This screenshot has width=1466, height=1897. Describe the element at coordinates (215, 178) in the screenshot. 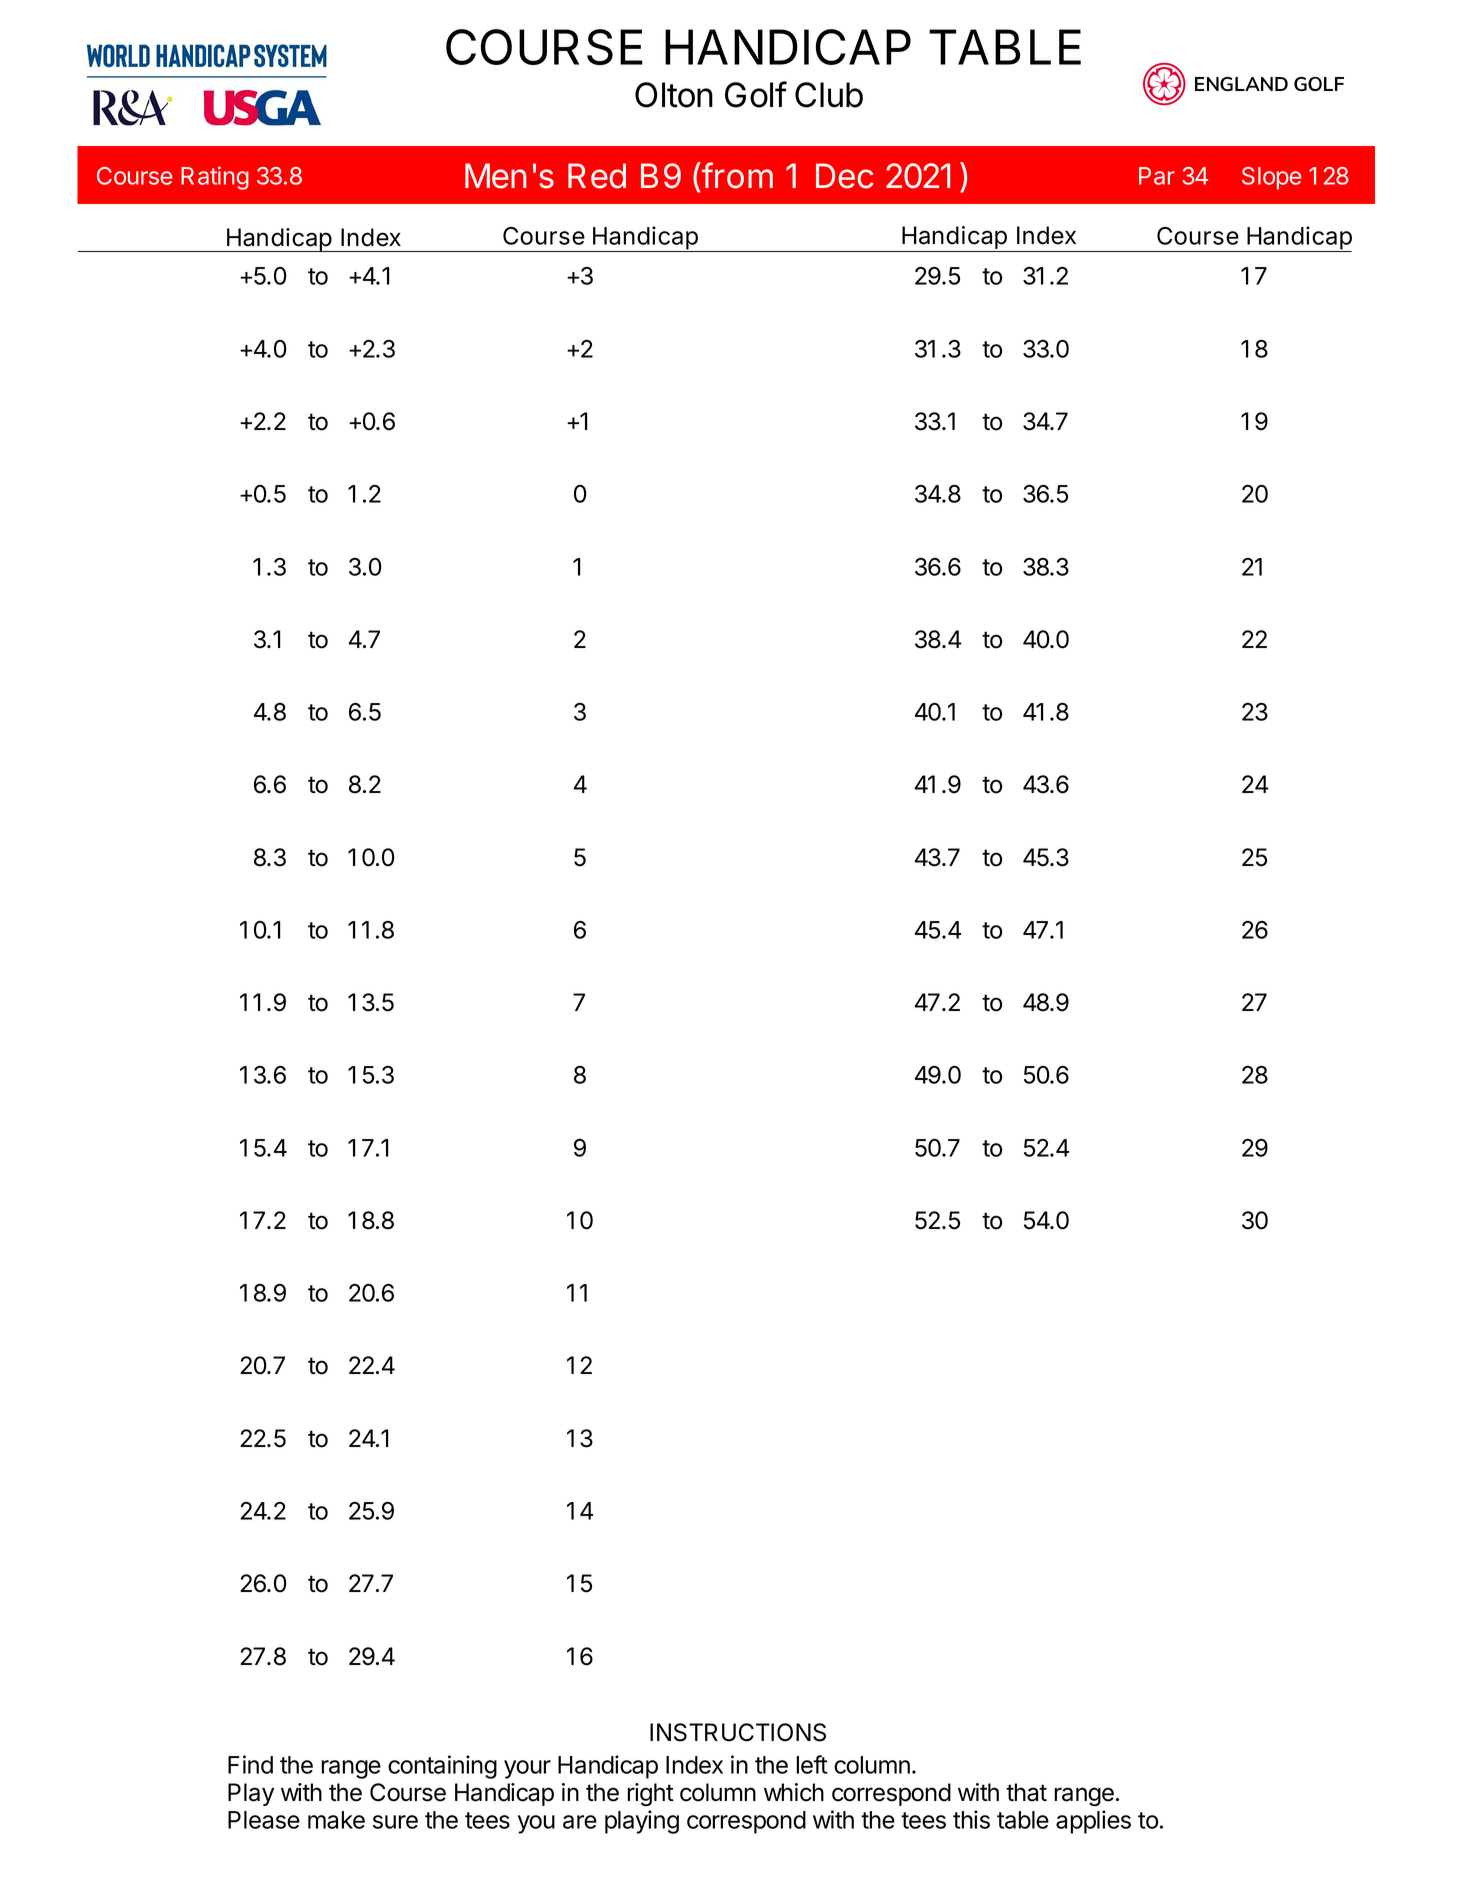

I see `Rating` at that location.
